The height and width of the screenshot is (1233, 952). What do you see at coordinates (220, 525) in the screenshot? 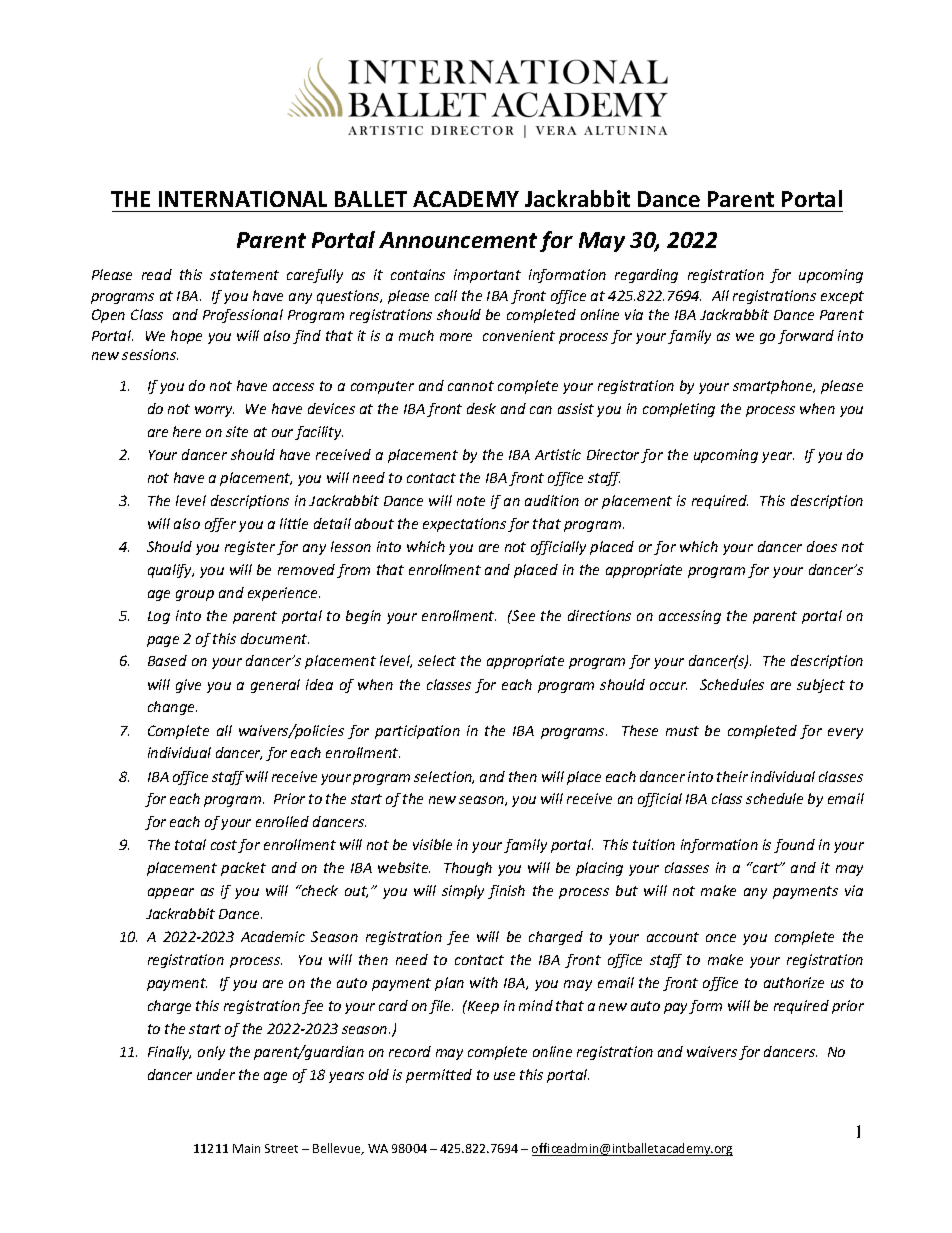
I see `offer` at bounding box center [220, 525].
